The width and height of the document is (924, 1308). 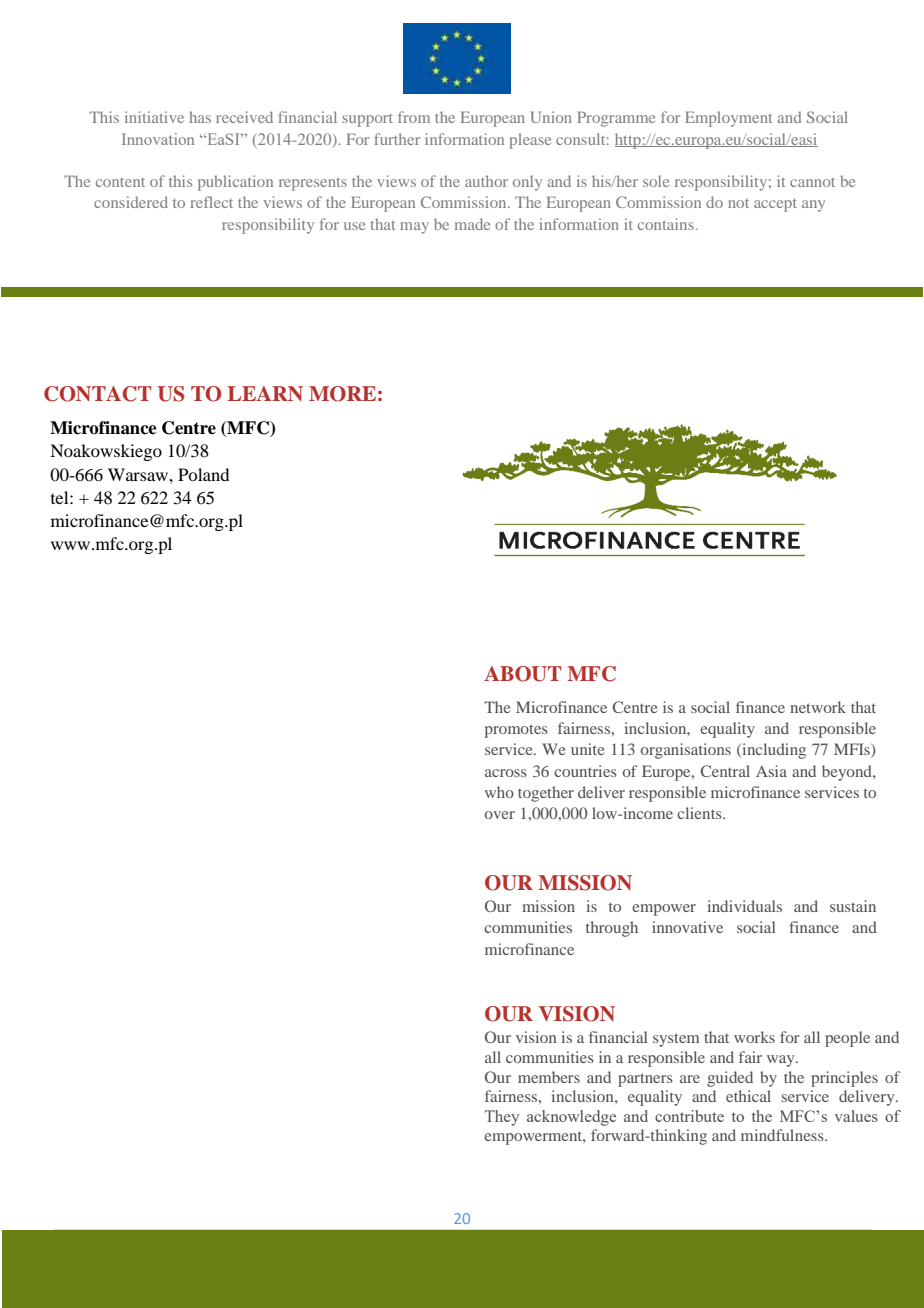 I want to click on across, so click(x=506, y=773).
